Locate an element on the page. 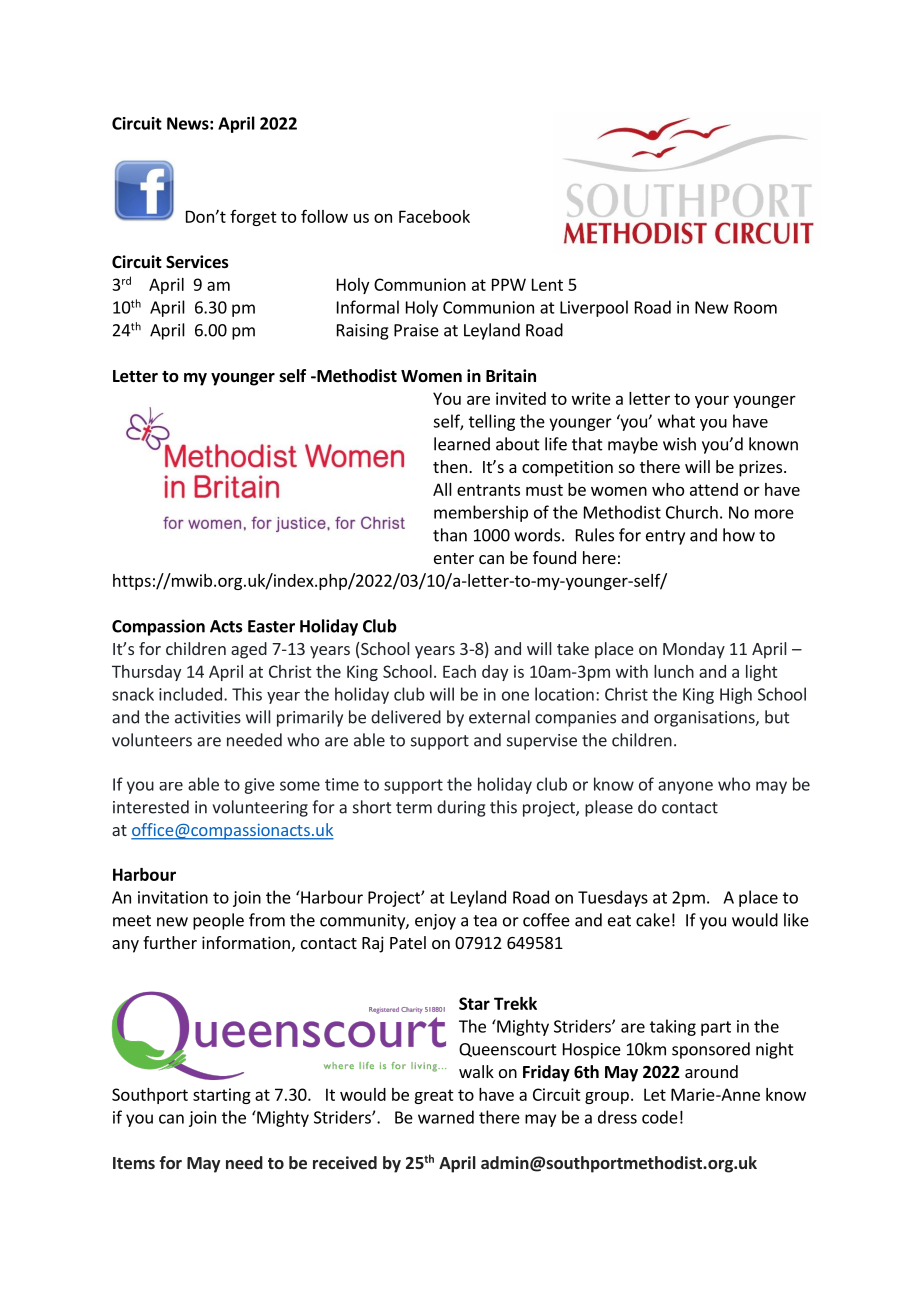  included is located at coordinates (190, 694).
